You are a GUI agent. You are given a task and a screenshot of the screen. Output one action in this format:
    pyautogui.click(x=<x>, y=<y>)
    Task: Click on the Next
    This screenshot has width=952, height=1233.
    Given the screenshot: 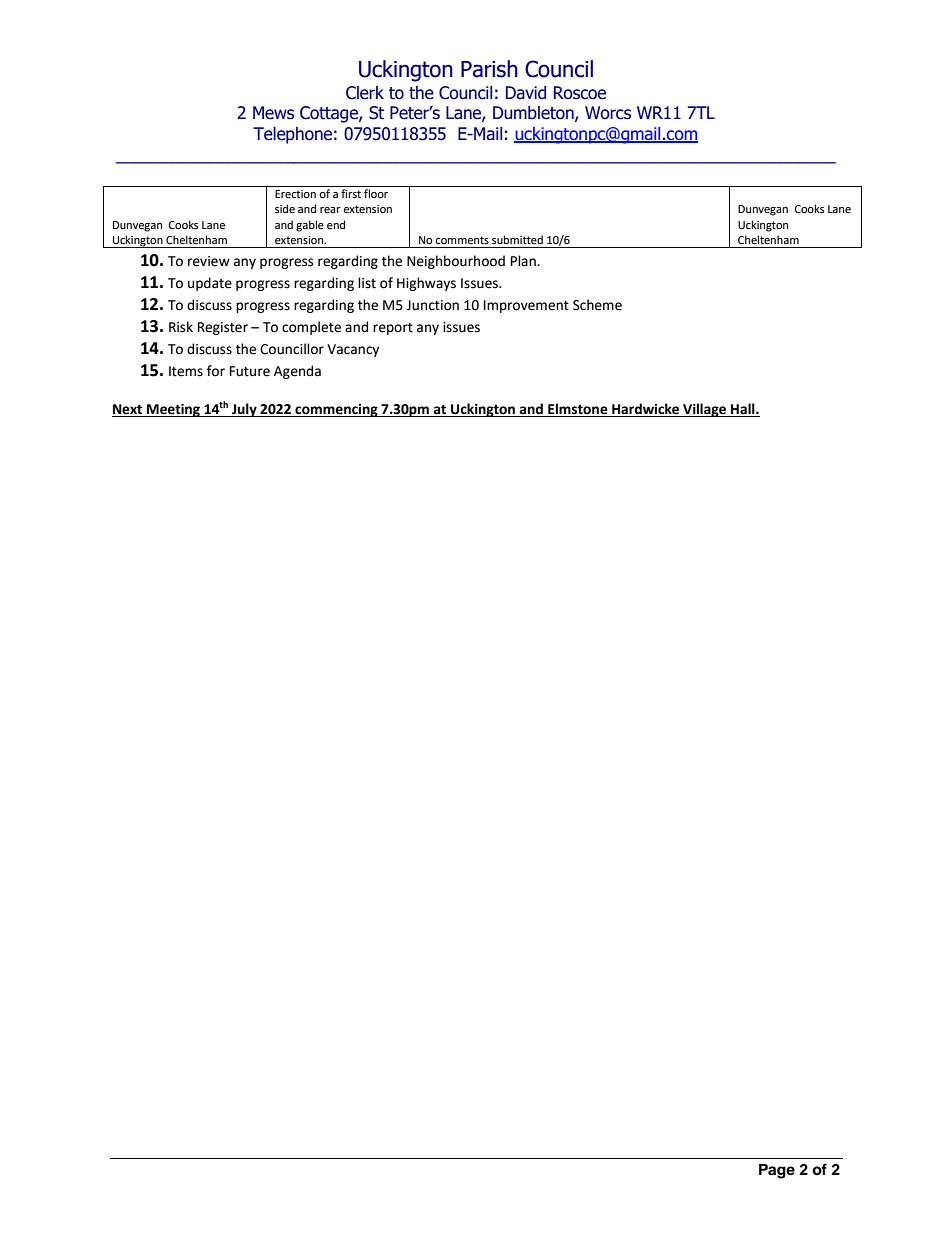 What is the action you would take?
    pyautogui.click(x=128, y=410)
